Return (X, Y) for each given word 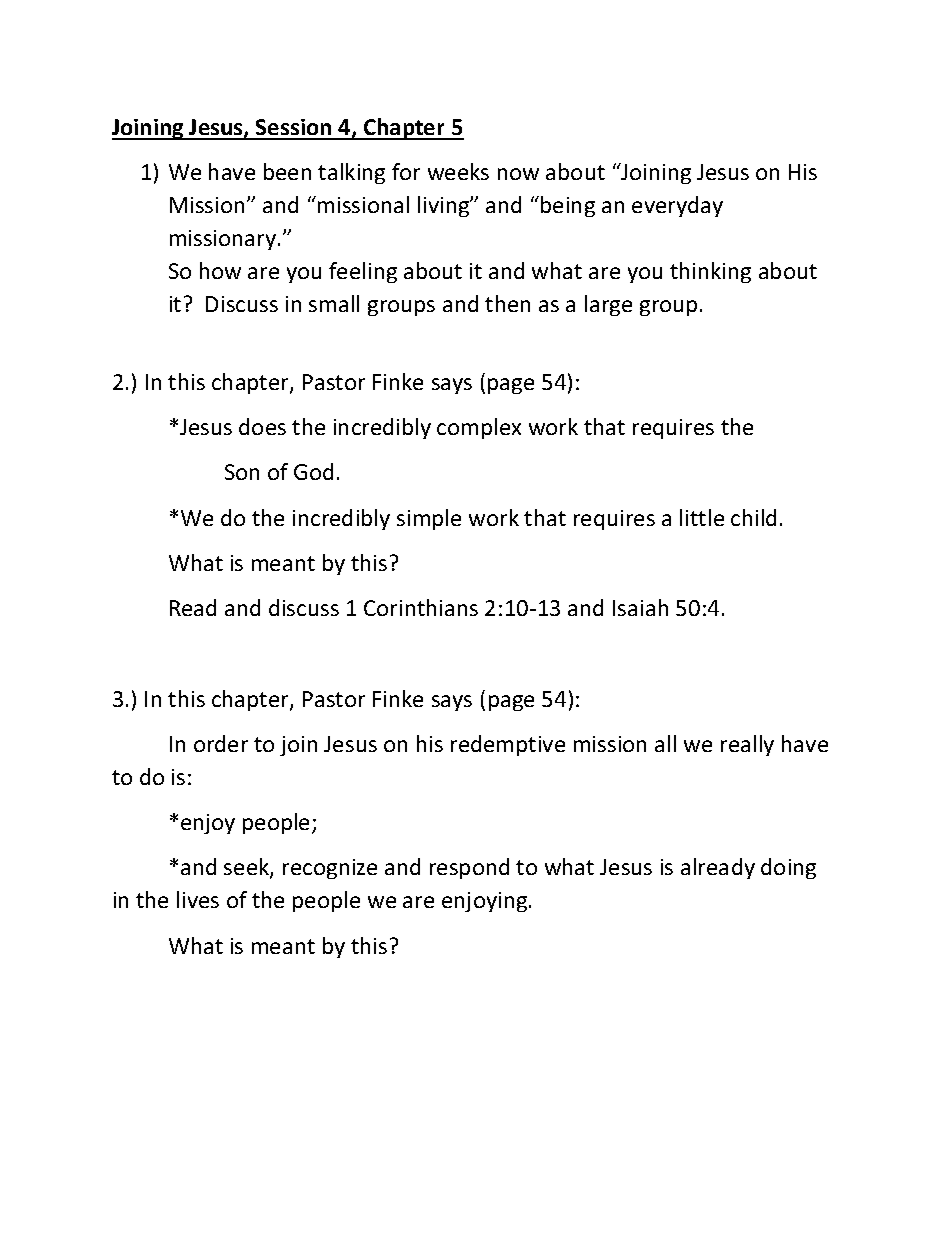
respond (469, 868)
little (702, 517)
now (518, 174)
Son (242, 472)
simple (429, 519)
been (287, 171)
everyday (677, 206)
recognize (330, 869)
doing (788, 868)
